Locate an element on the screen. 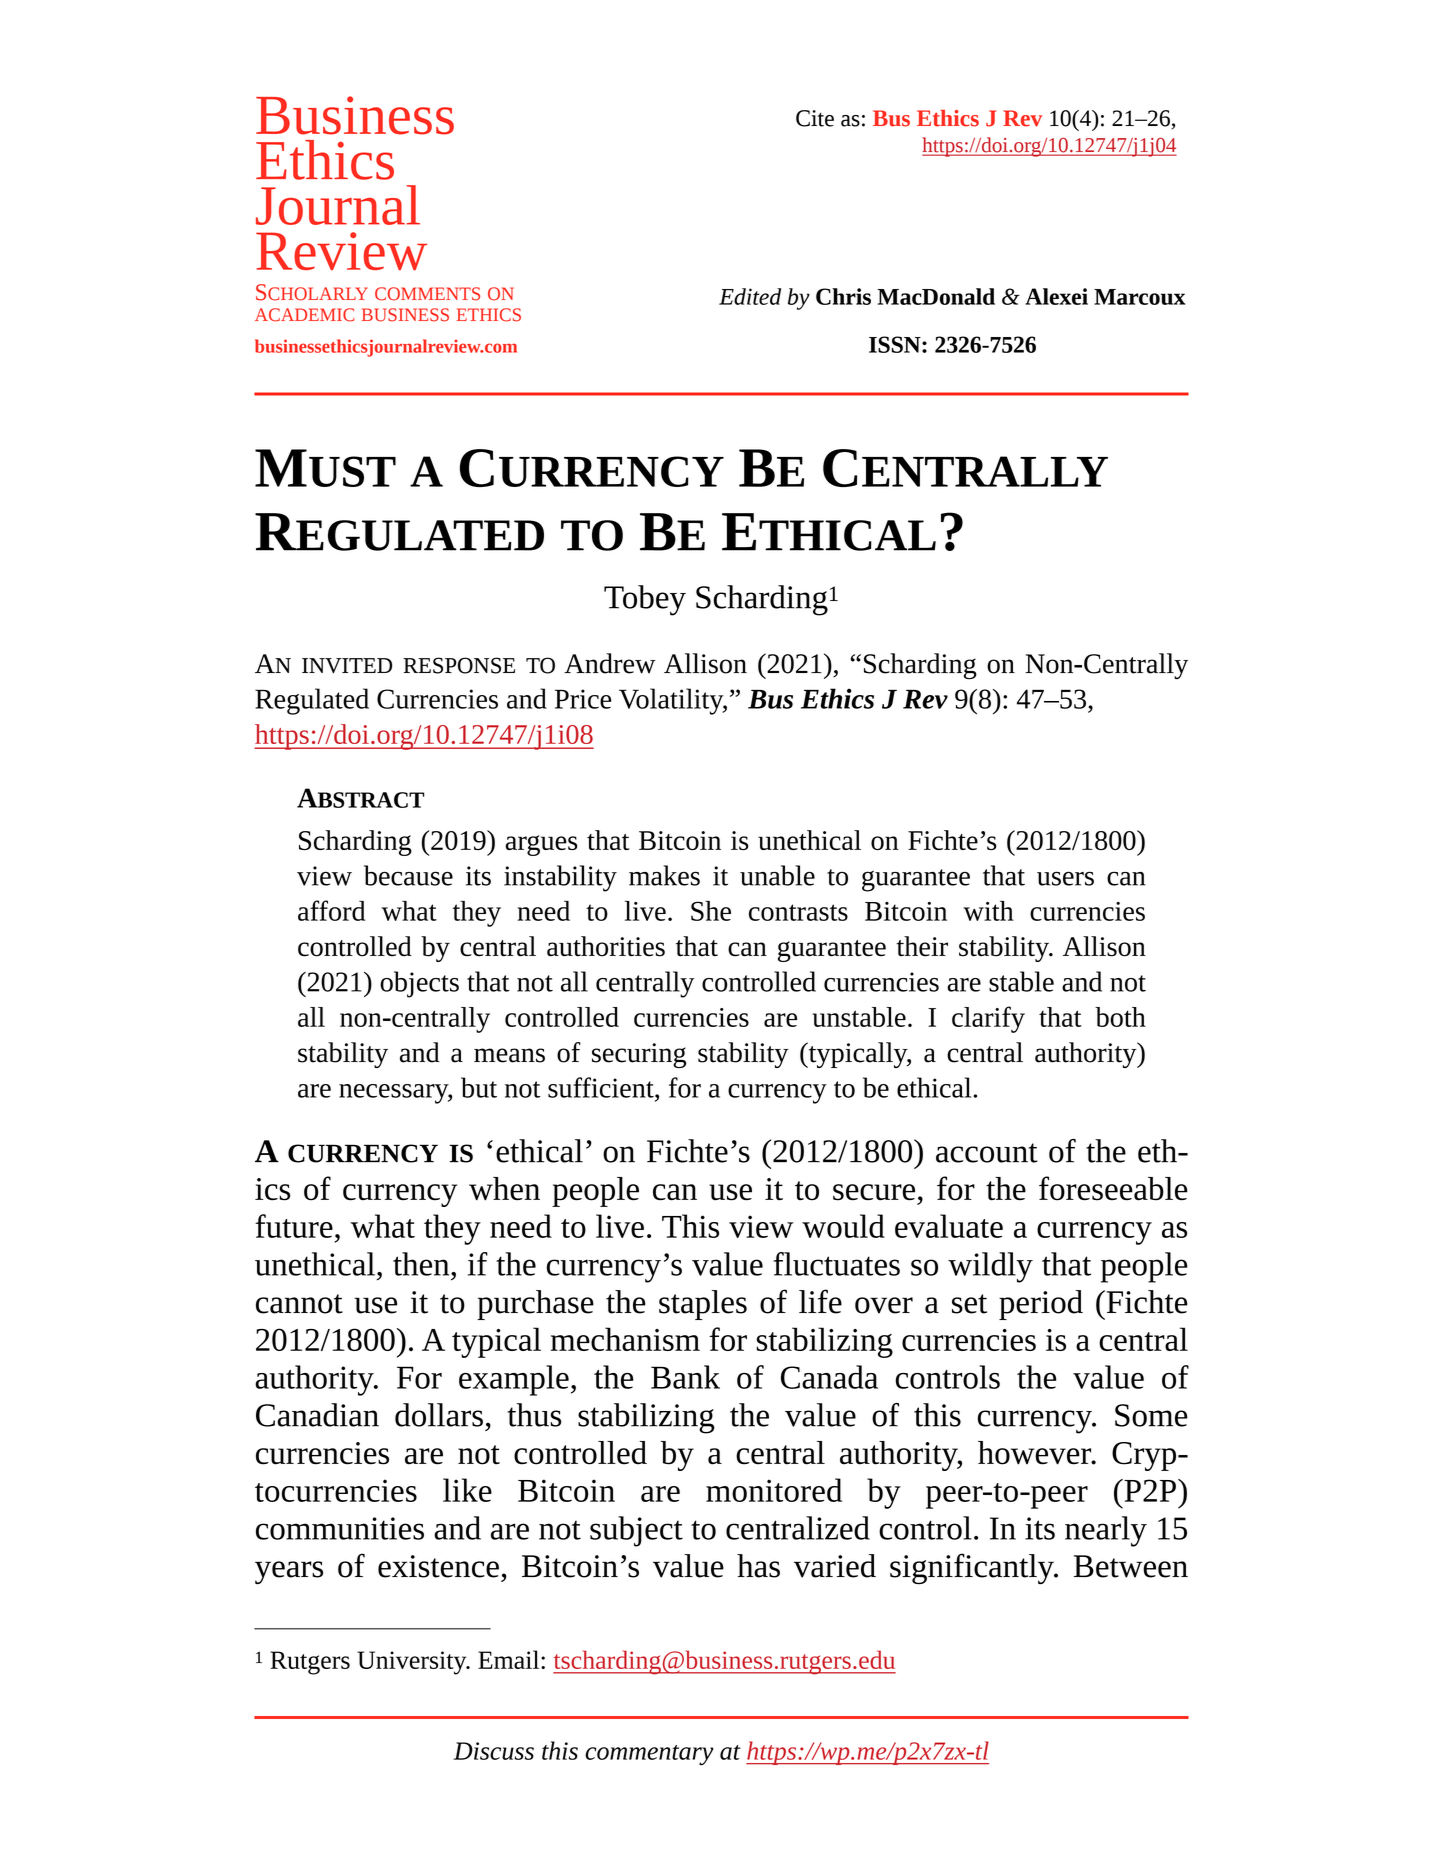 Image resolution: width=1443 pixels, height=1867 pixels. commentary is located at coordinates (649, 1755).
